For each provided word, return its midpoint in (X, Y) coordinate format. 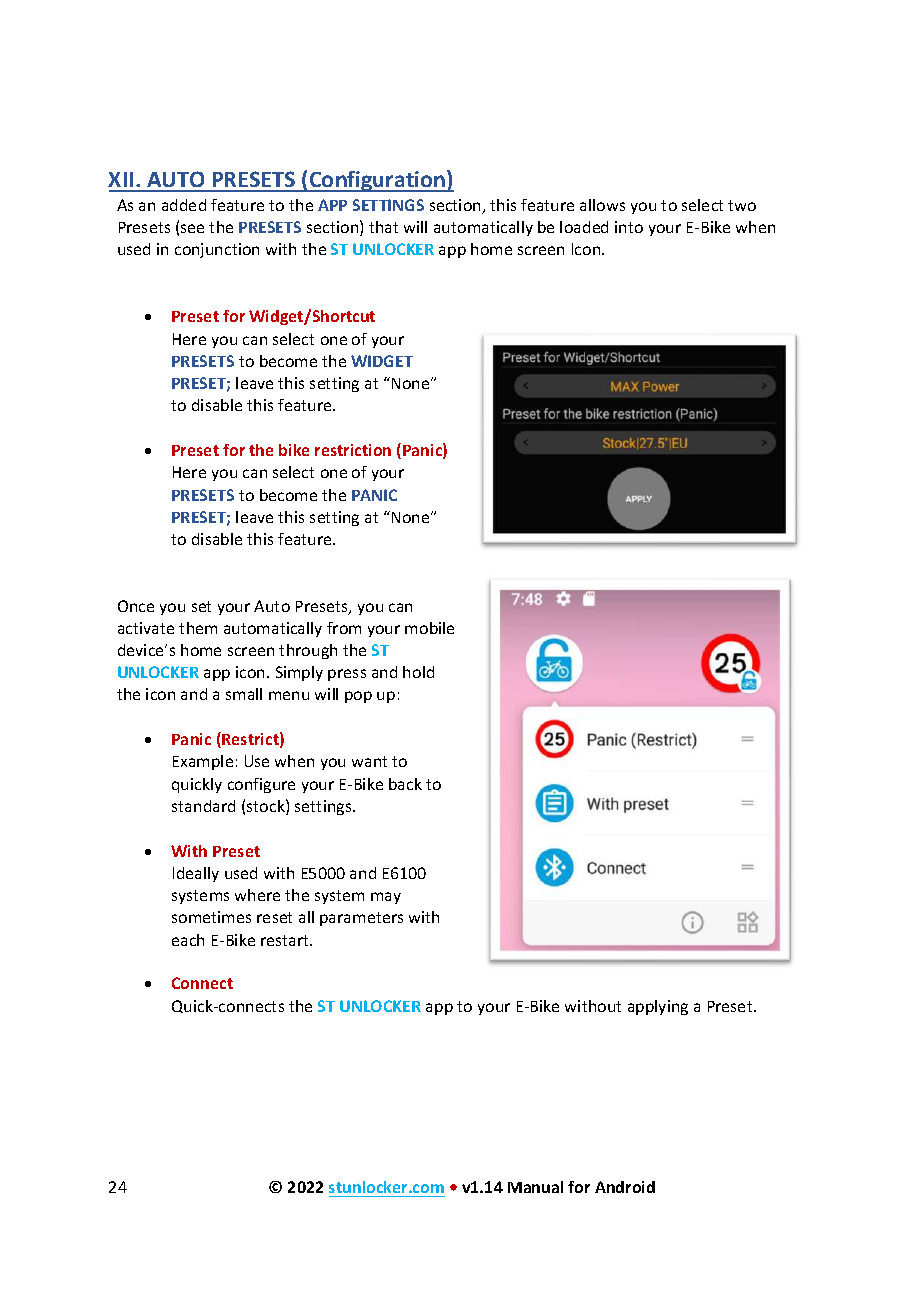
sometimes (211, 917)
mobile (429, 628)
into (629, 227)
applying (658, 1007)
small (244, 694)
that (383, 227)
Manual (535, 1187)
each (188, 940)
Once (136, 606)
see (192, 228)
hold (418, 672)
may (386, 898)
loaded (584, 227)
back (405, 784)
